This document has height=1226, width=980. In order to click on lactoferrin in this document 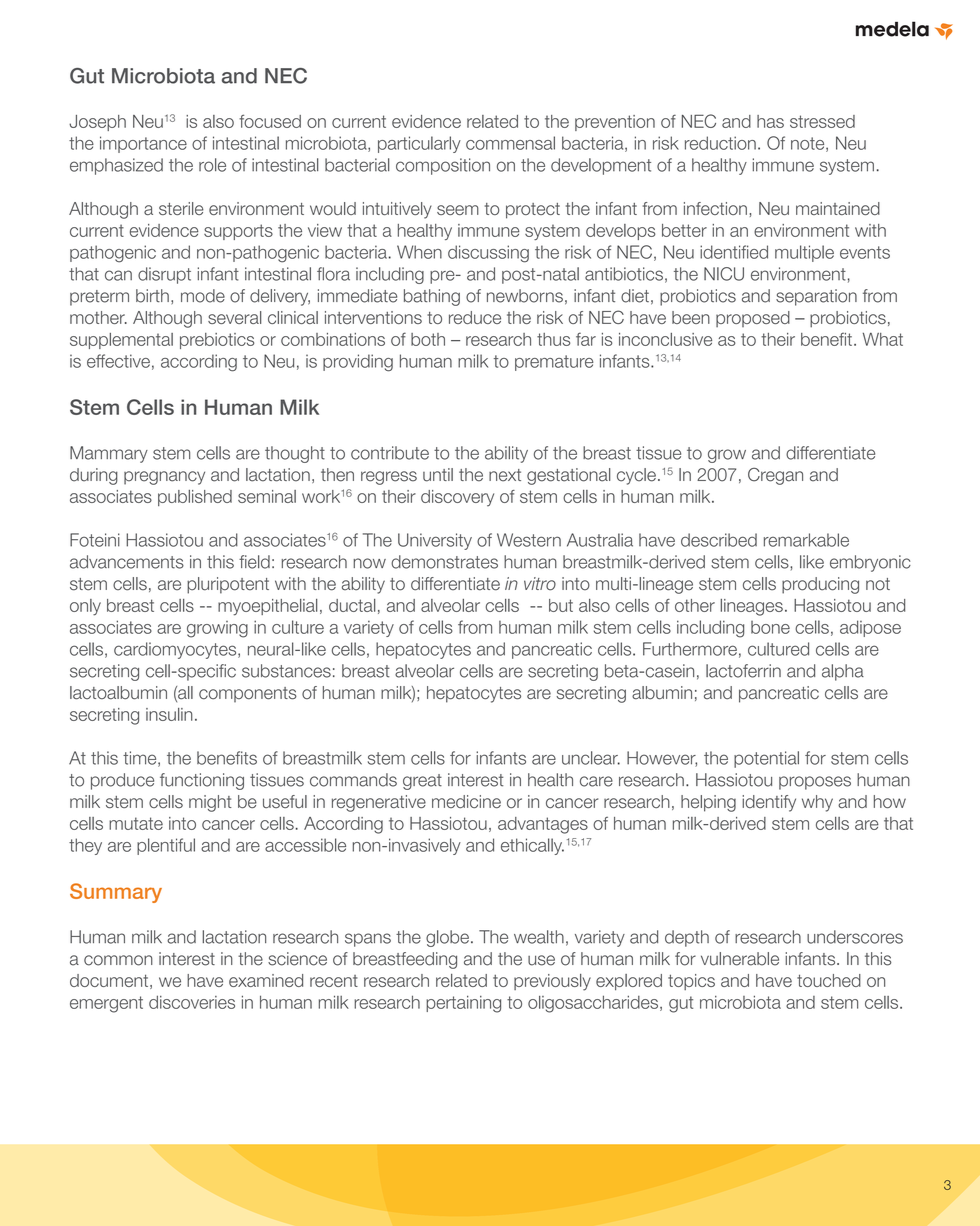, I will do `click(743, 671)`.
